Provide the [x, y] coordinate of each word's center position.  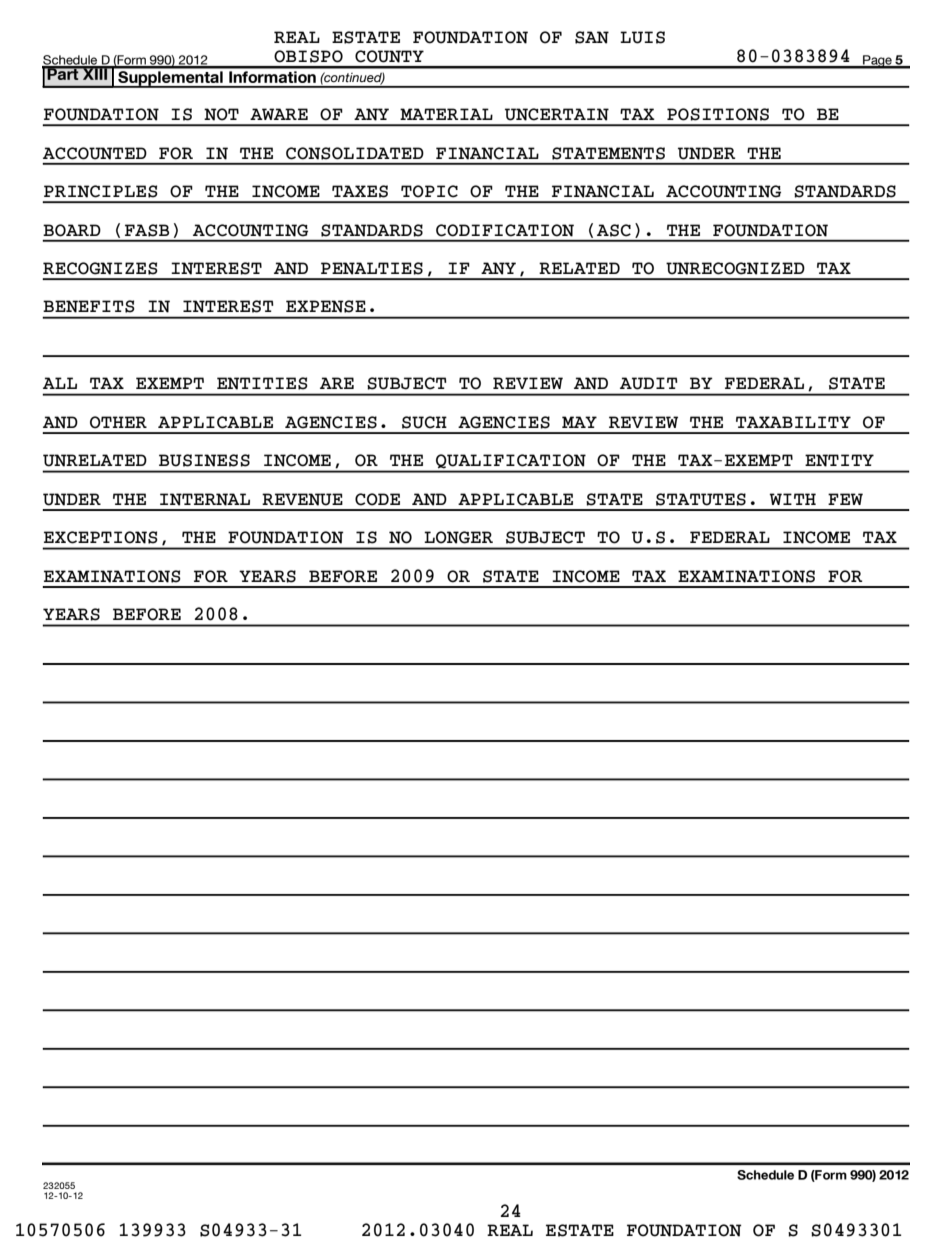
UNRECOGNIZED [735, 268]
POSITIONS [718, 114]
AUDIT [649, 383]
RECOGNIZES [100, 268]
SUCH [424, 422]
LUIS [642, 37]
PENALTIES [372, 268]
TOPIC [429, 191]
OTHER [118, 422]
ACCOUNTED [95, 153]
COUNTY [389, 56]
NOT [221, 114]
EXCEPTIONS [101, 537]
